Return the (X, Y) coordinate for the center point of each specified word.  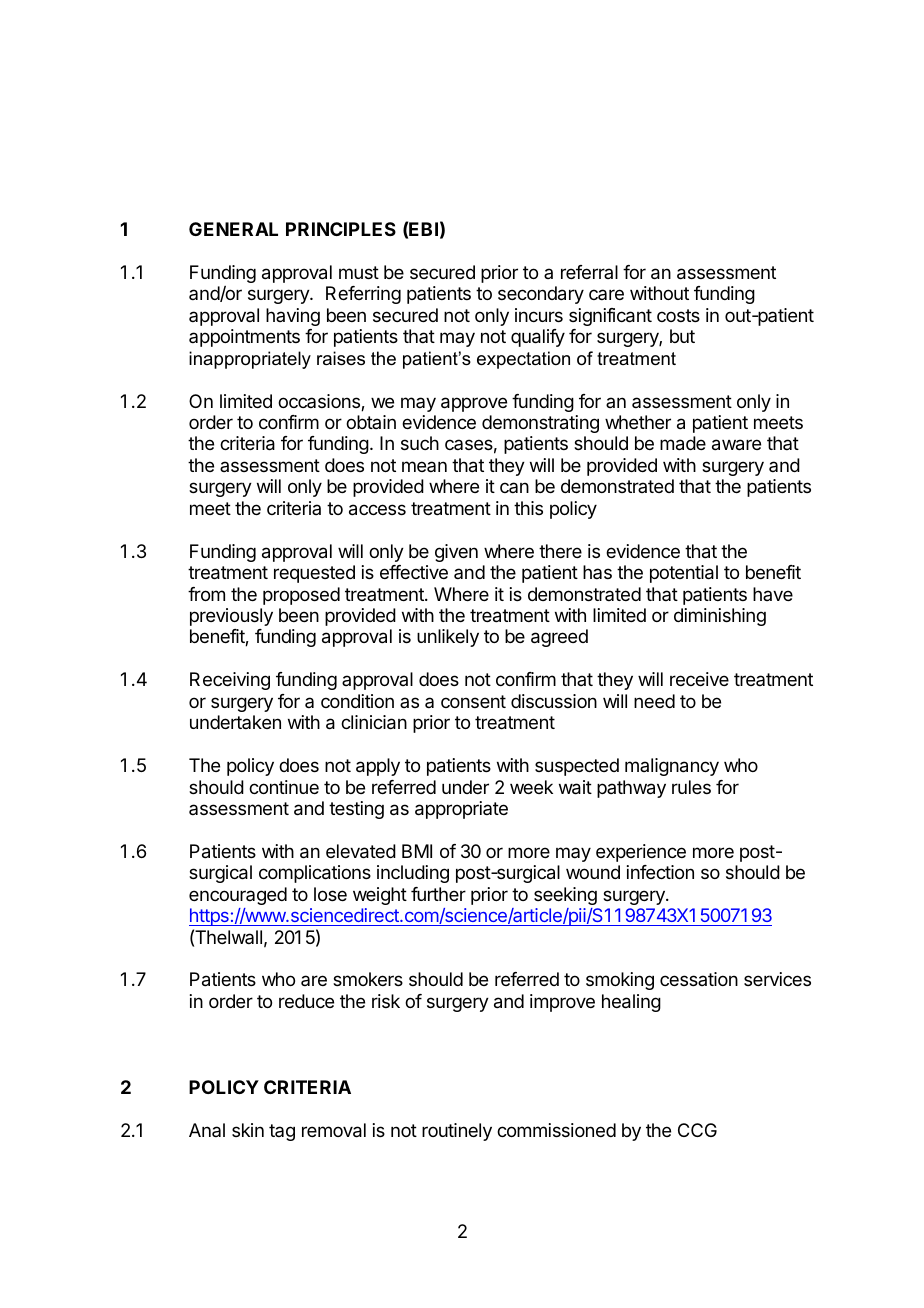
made (683, 443)
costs (678, 315)
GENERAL (233, 229)
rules (691, 787)
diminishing (720, 617)
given (456, 553)
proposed (301, 596)
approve (474, 404)
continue (284, 787)
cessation (699, 979)
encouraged (238, 896)
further (438, 894)
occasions (320, 402)
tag (282, 1132)
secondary (541, 295)
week (531, 787)
